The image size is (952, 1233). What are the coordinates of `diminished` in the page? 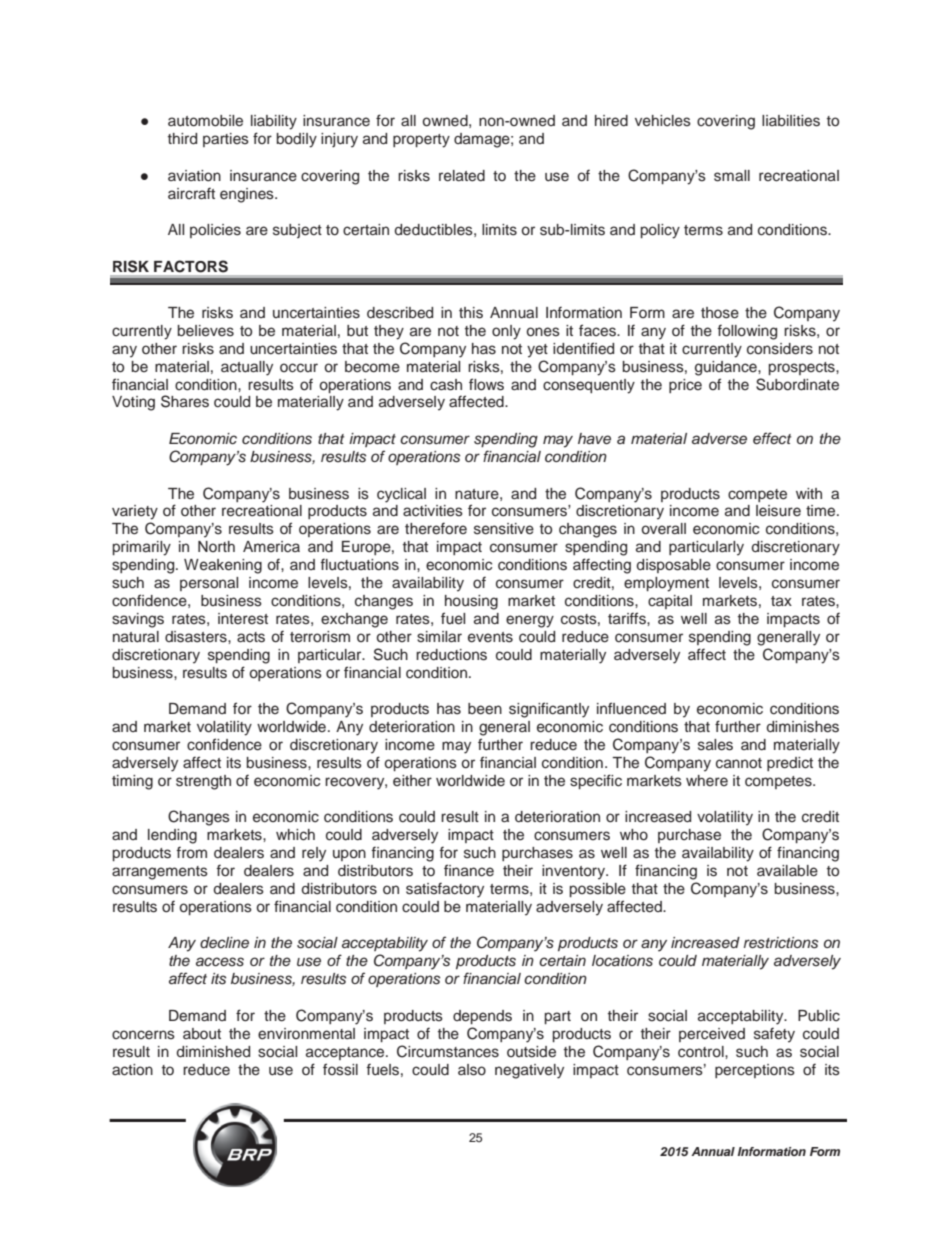 It's located at (213, 1052).
